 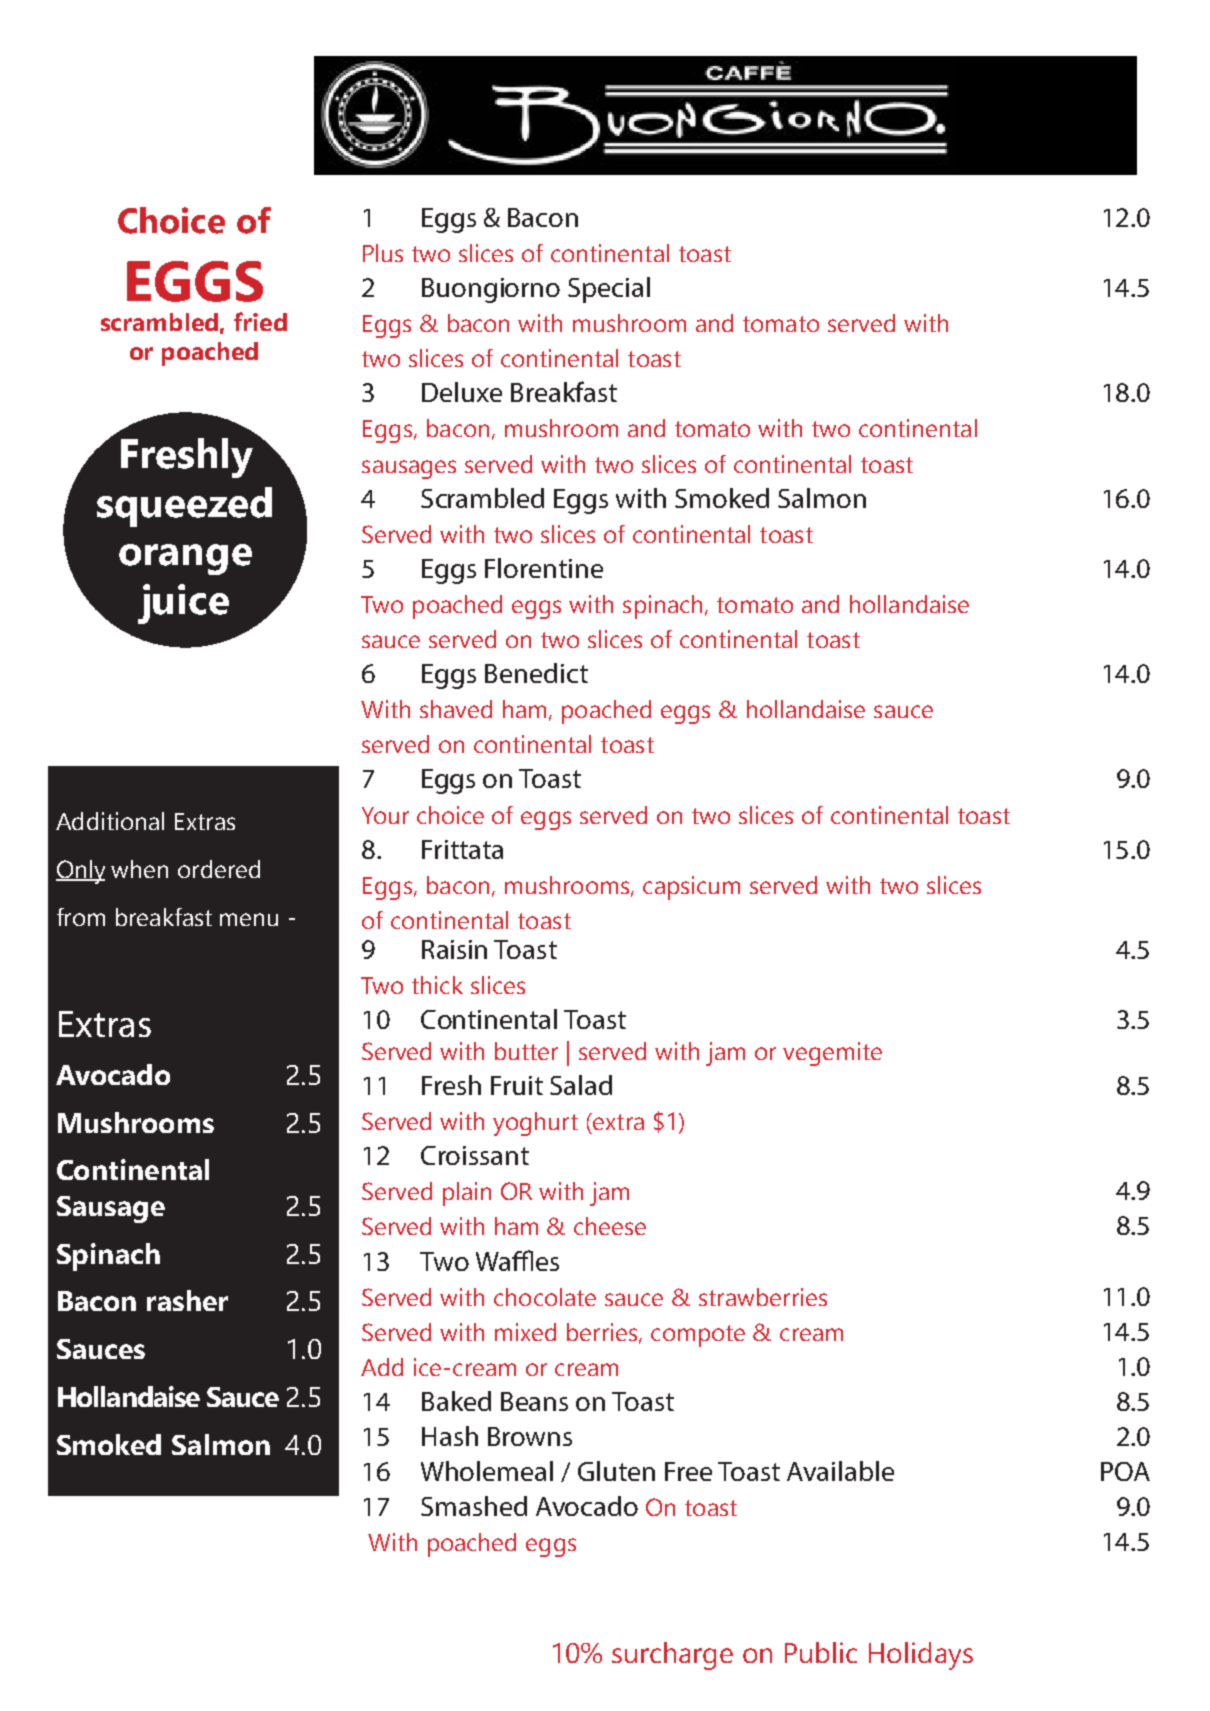 I want to click on thick, so click(x=437, y=985).
